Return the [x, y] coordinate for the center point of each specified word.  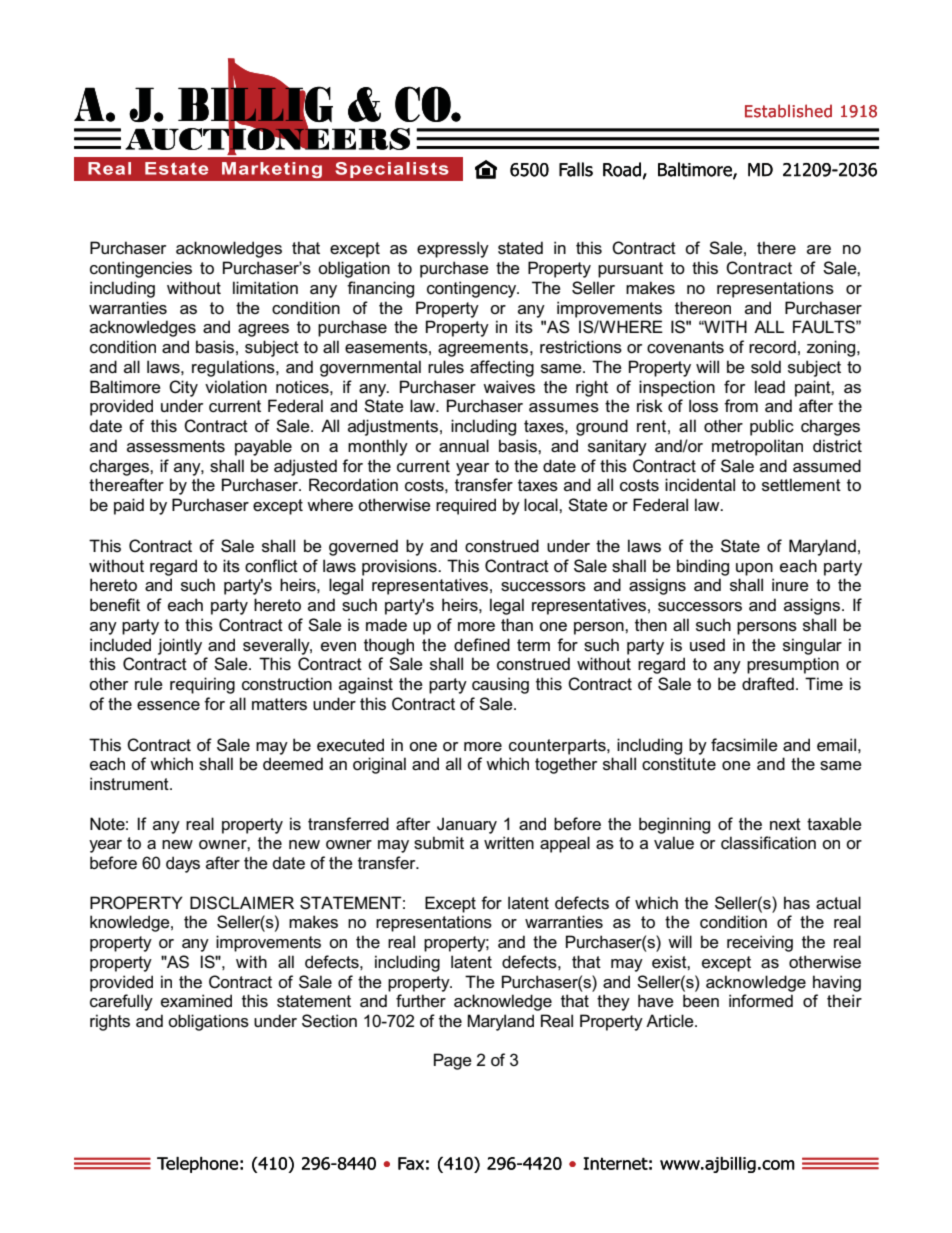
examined [196, 1001]
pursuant [630, 270]
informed [761, 1000]
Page [453, 1061]
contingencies [141, 269]
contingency [473, 289]
